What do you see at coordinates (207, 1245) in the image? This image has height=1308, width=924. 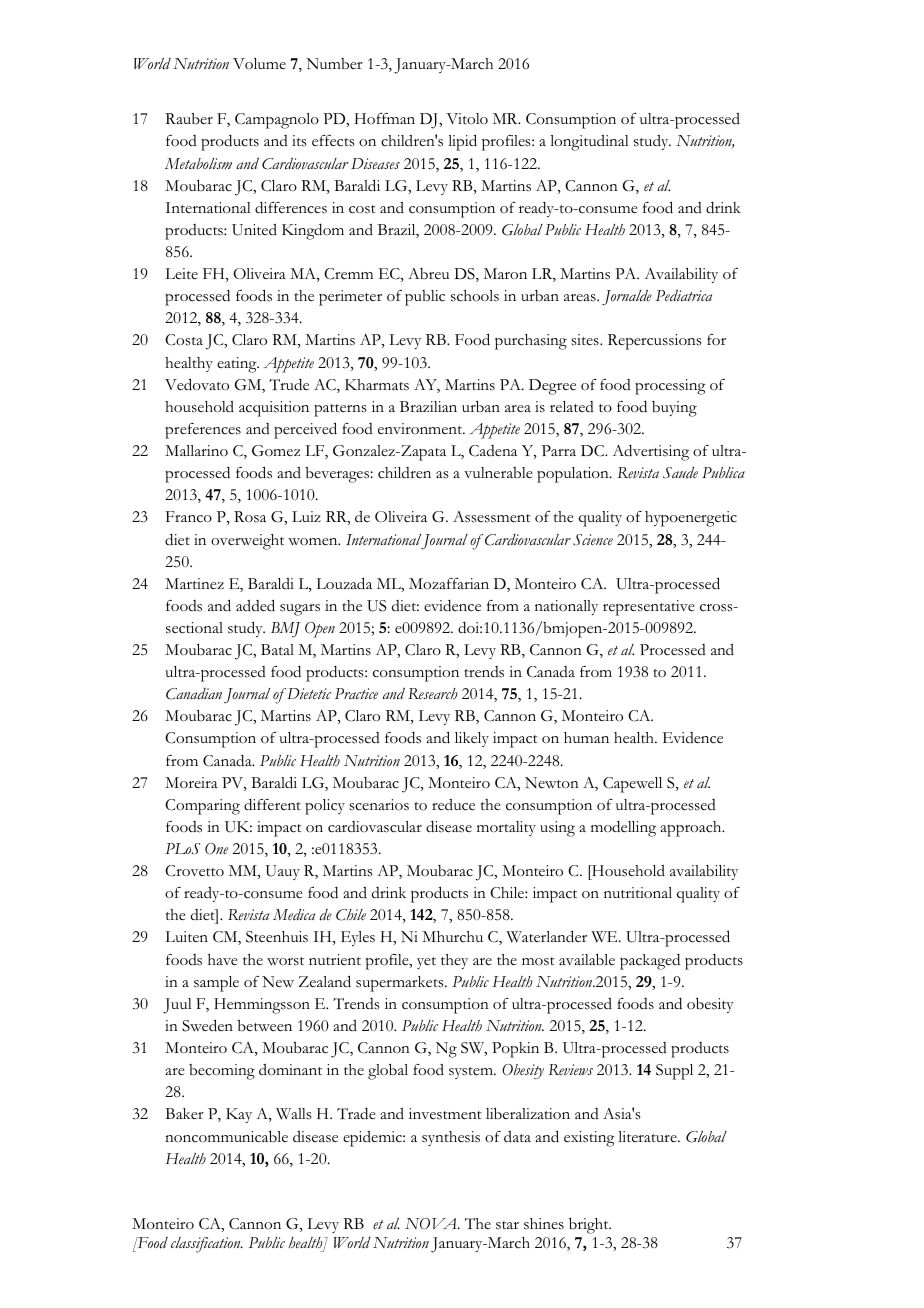 I see `classification` at bounding box center [207, 1245].
